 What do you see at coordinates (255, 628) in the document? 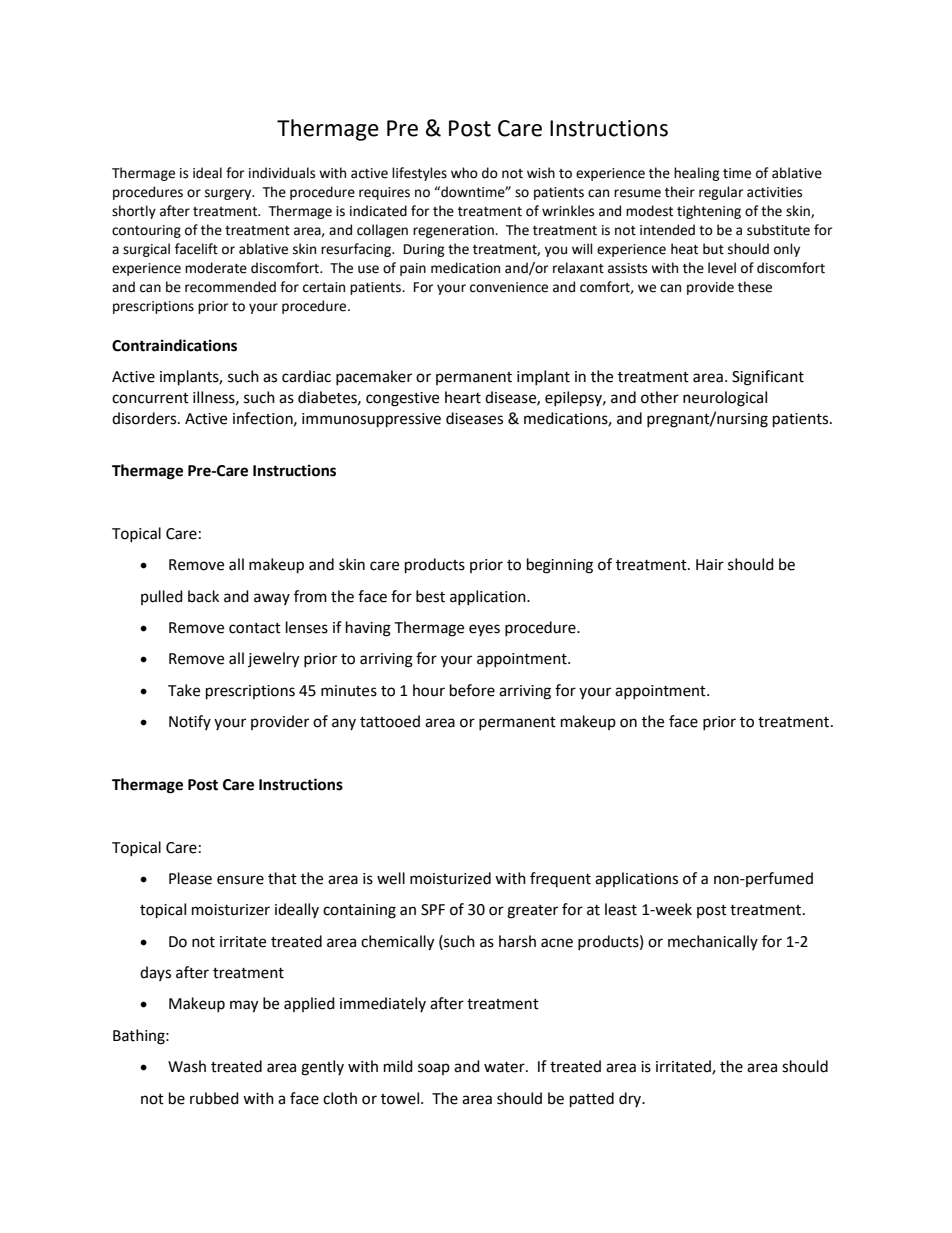
I see `contact` at bounding box center [255, 628].
